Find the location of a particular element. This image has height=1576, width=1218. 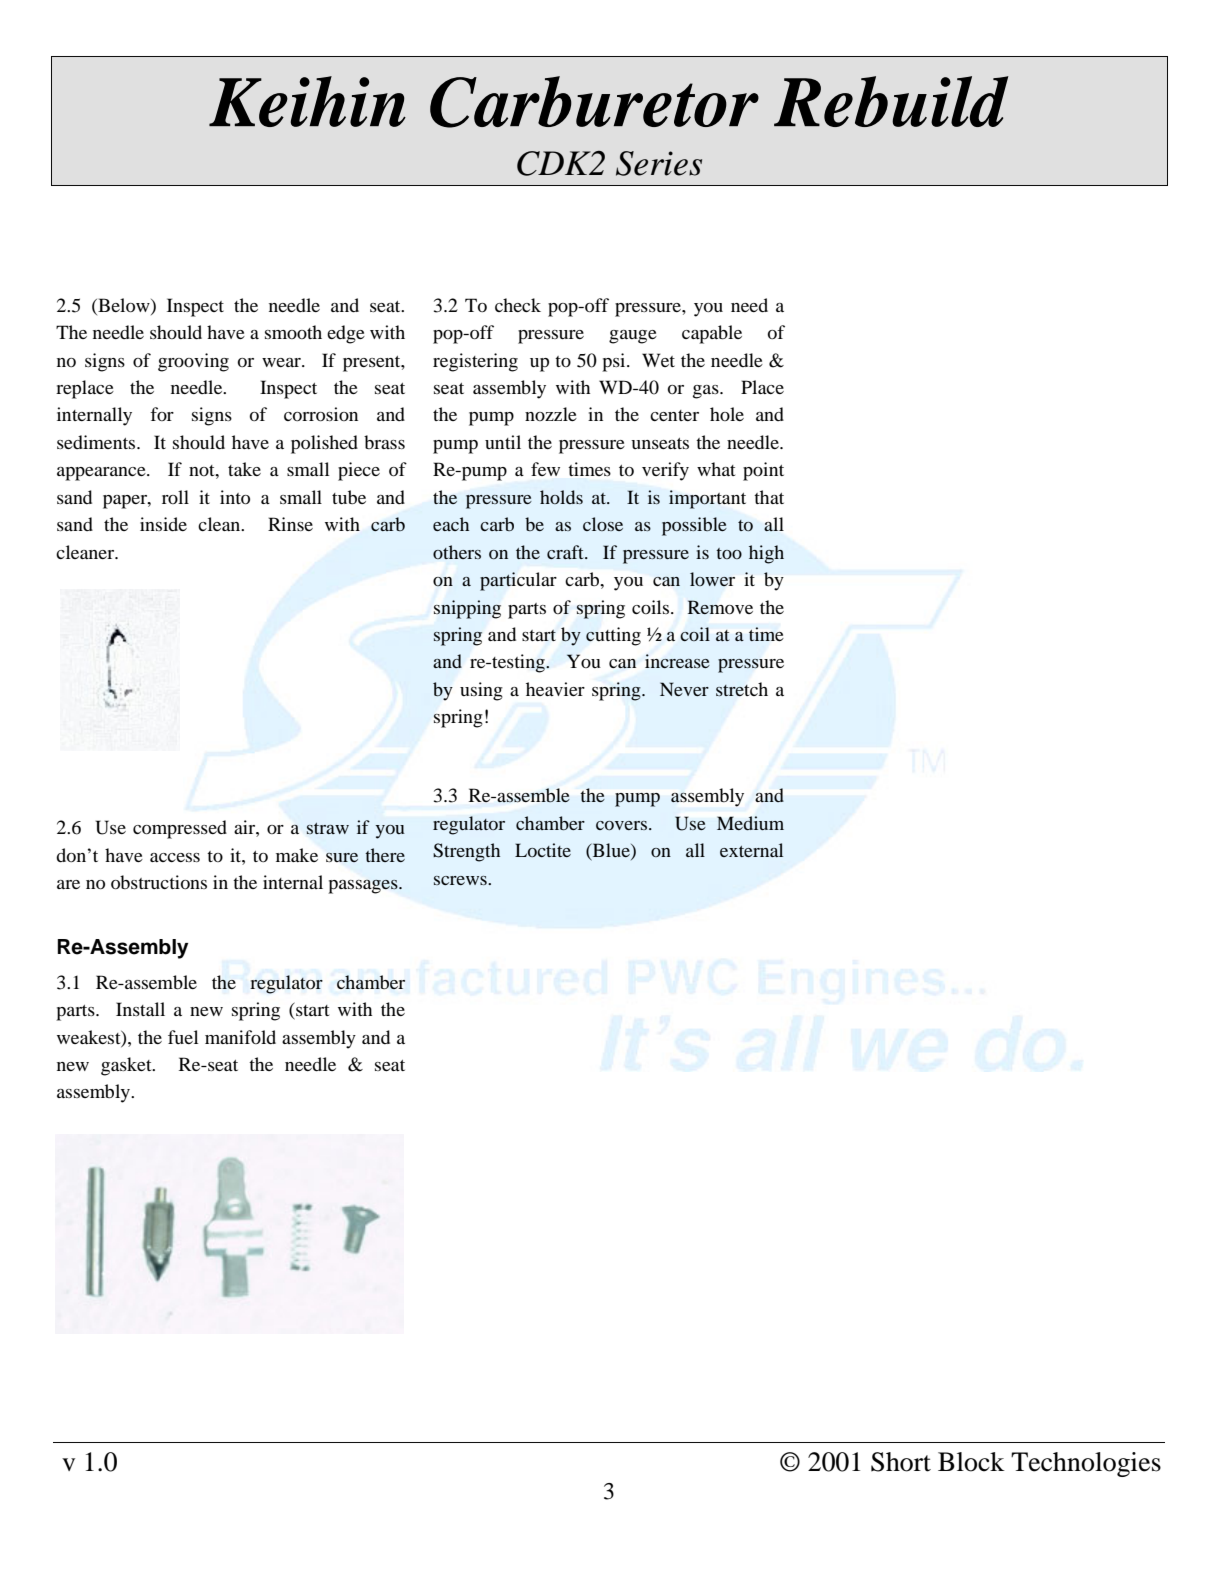

craft is located at coordinates (566, 552).
